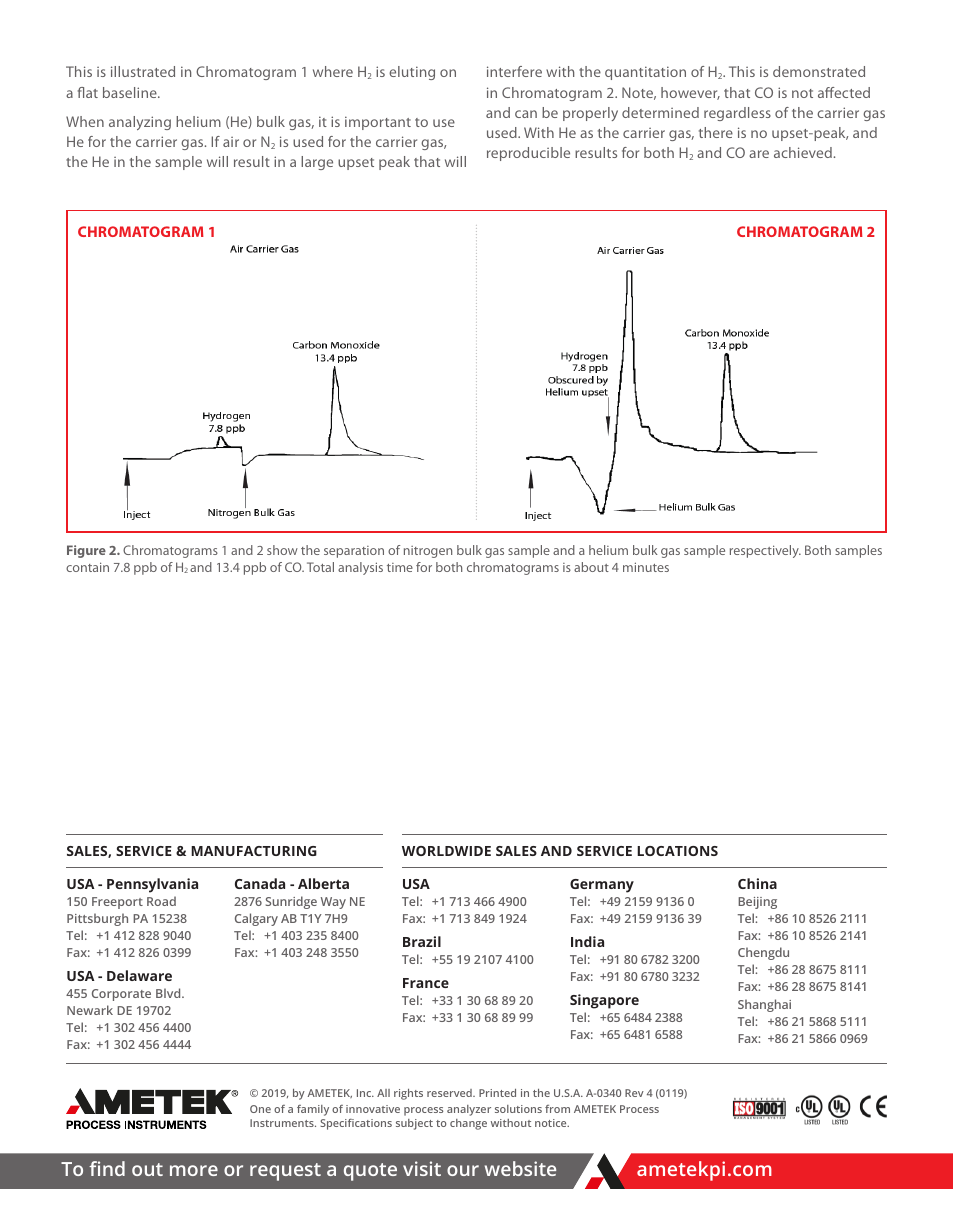 The height and width of the screenshot is (1232, 953). What do you see at coordinates (737, 114) in the screenshot?
I see `regardless` at bounding box center [737, 114].
